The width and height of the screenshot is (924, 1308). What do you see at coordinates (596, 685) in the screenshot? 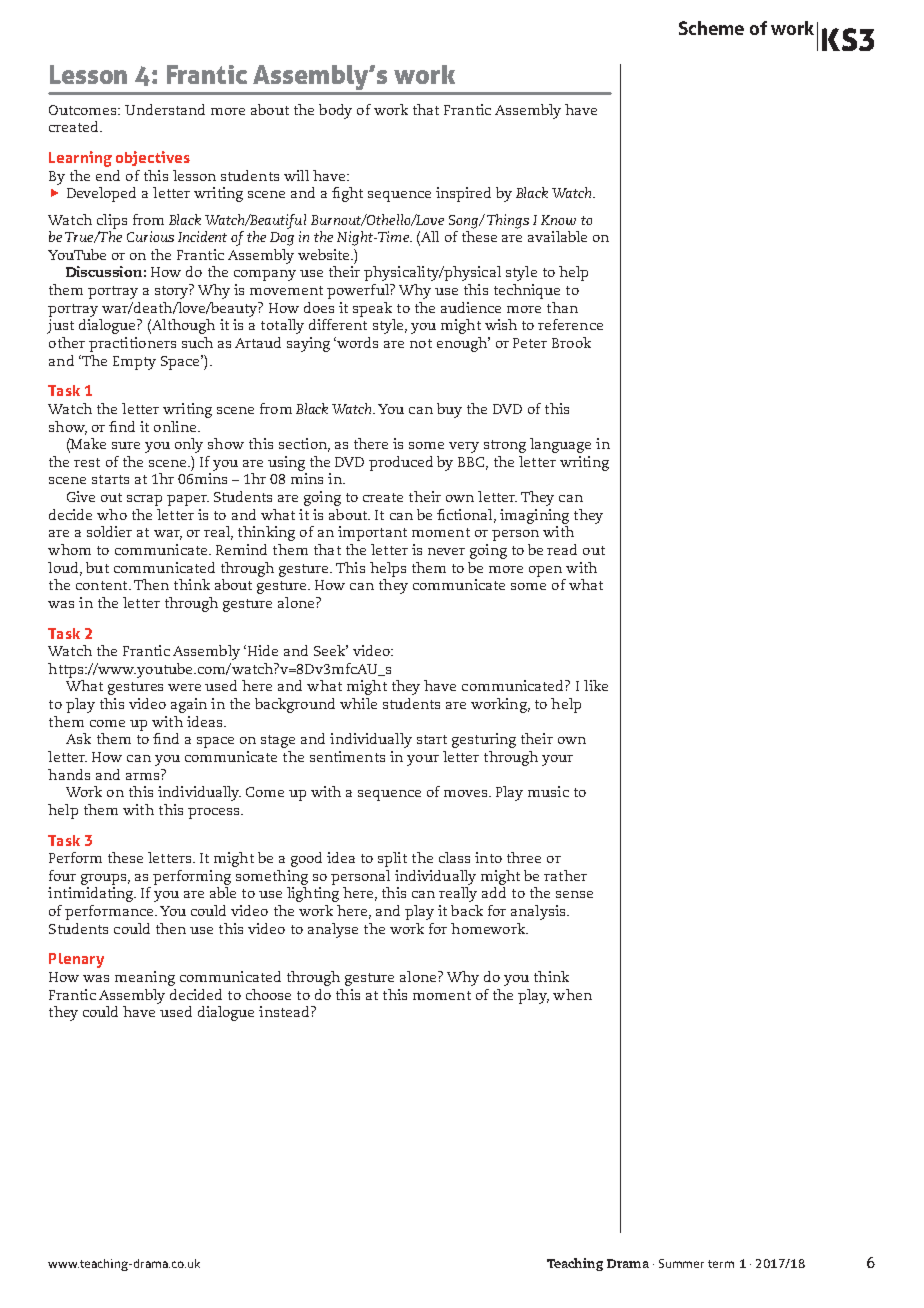
I see `like` at bounding box center [596, 685].
